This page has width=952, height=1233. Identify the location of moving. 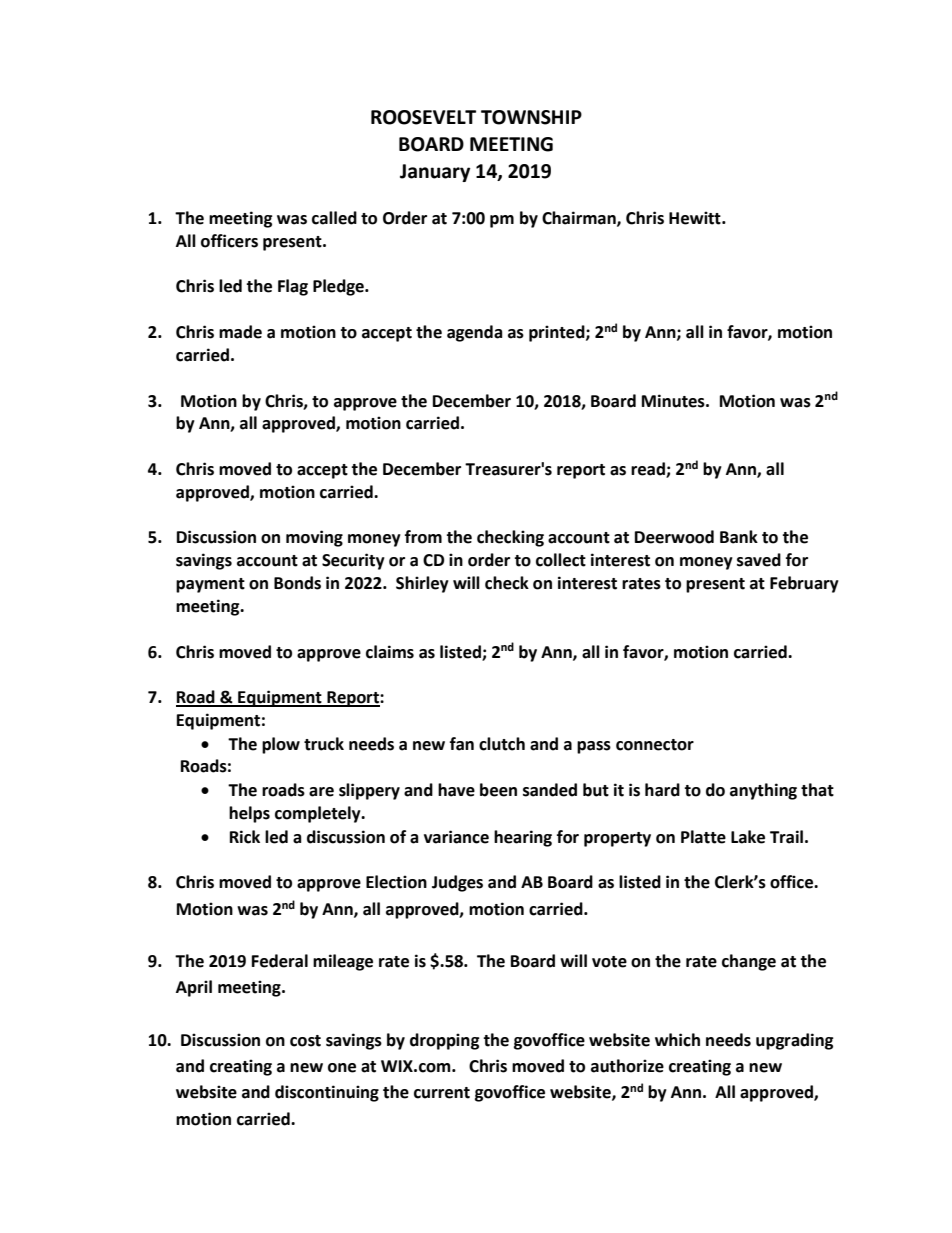
(314, 538).
